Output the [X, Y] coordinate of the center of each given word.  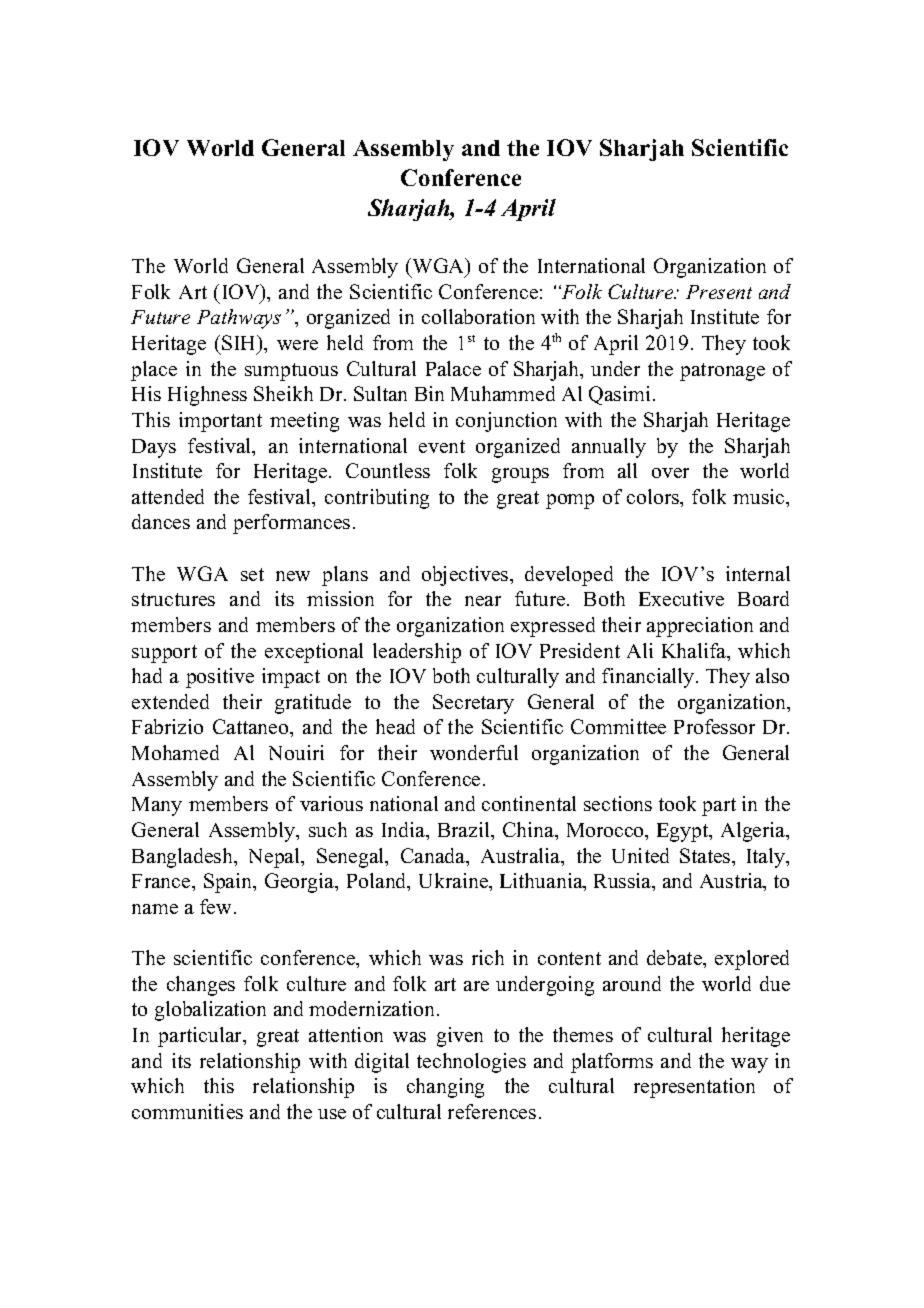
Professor [714, 726]
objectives [466, 576]
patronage [722, 372]
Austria [732, 882]
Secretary [473, 704]
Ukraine [455, 882]
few [215, 906]
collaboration [478, 316]
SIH [240, 344]
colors [654, 498]
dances [161, 521]
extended [170, 701]
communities [187, 1111]
